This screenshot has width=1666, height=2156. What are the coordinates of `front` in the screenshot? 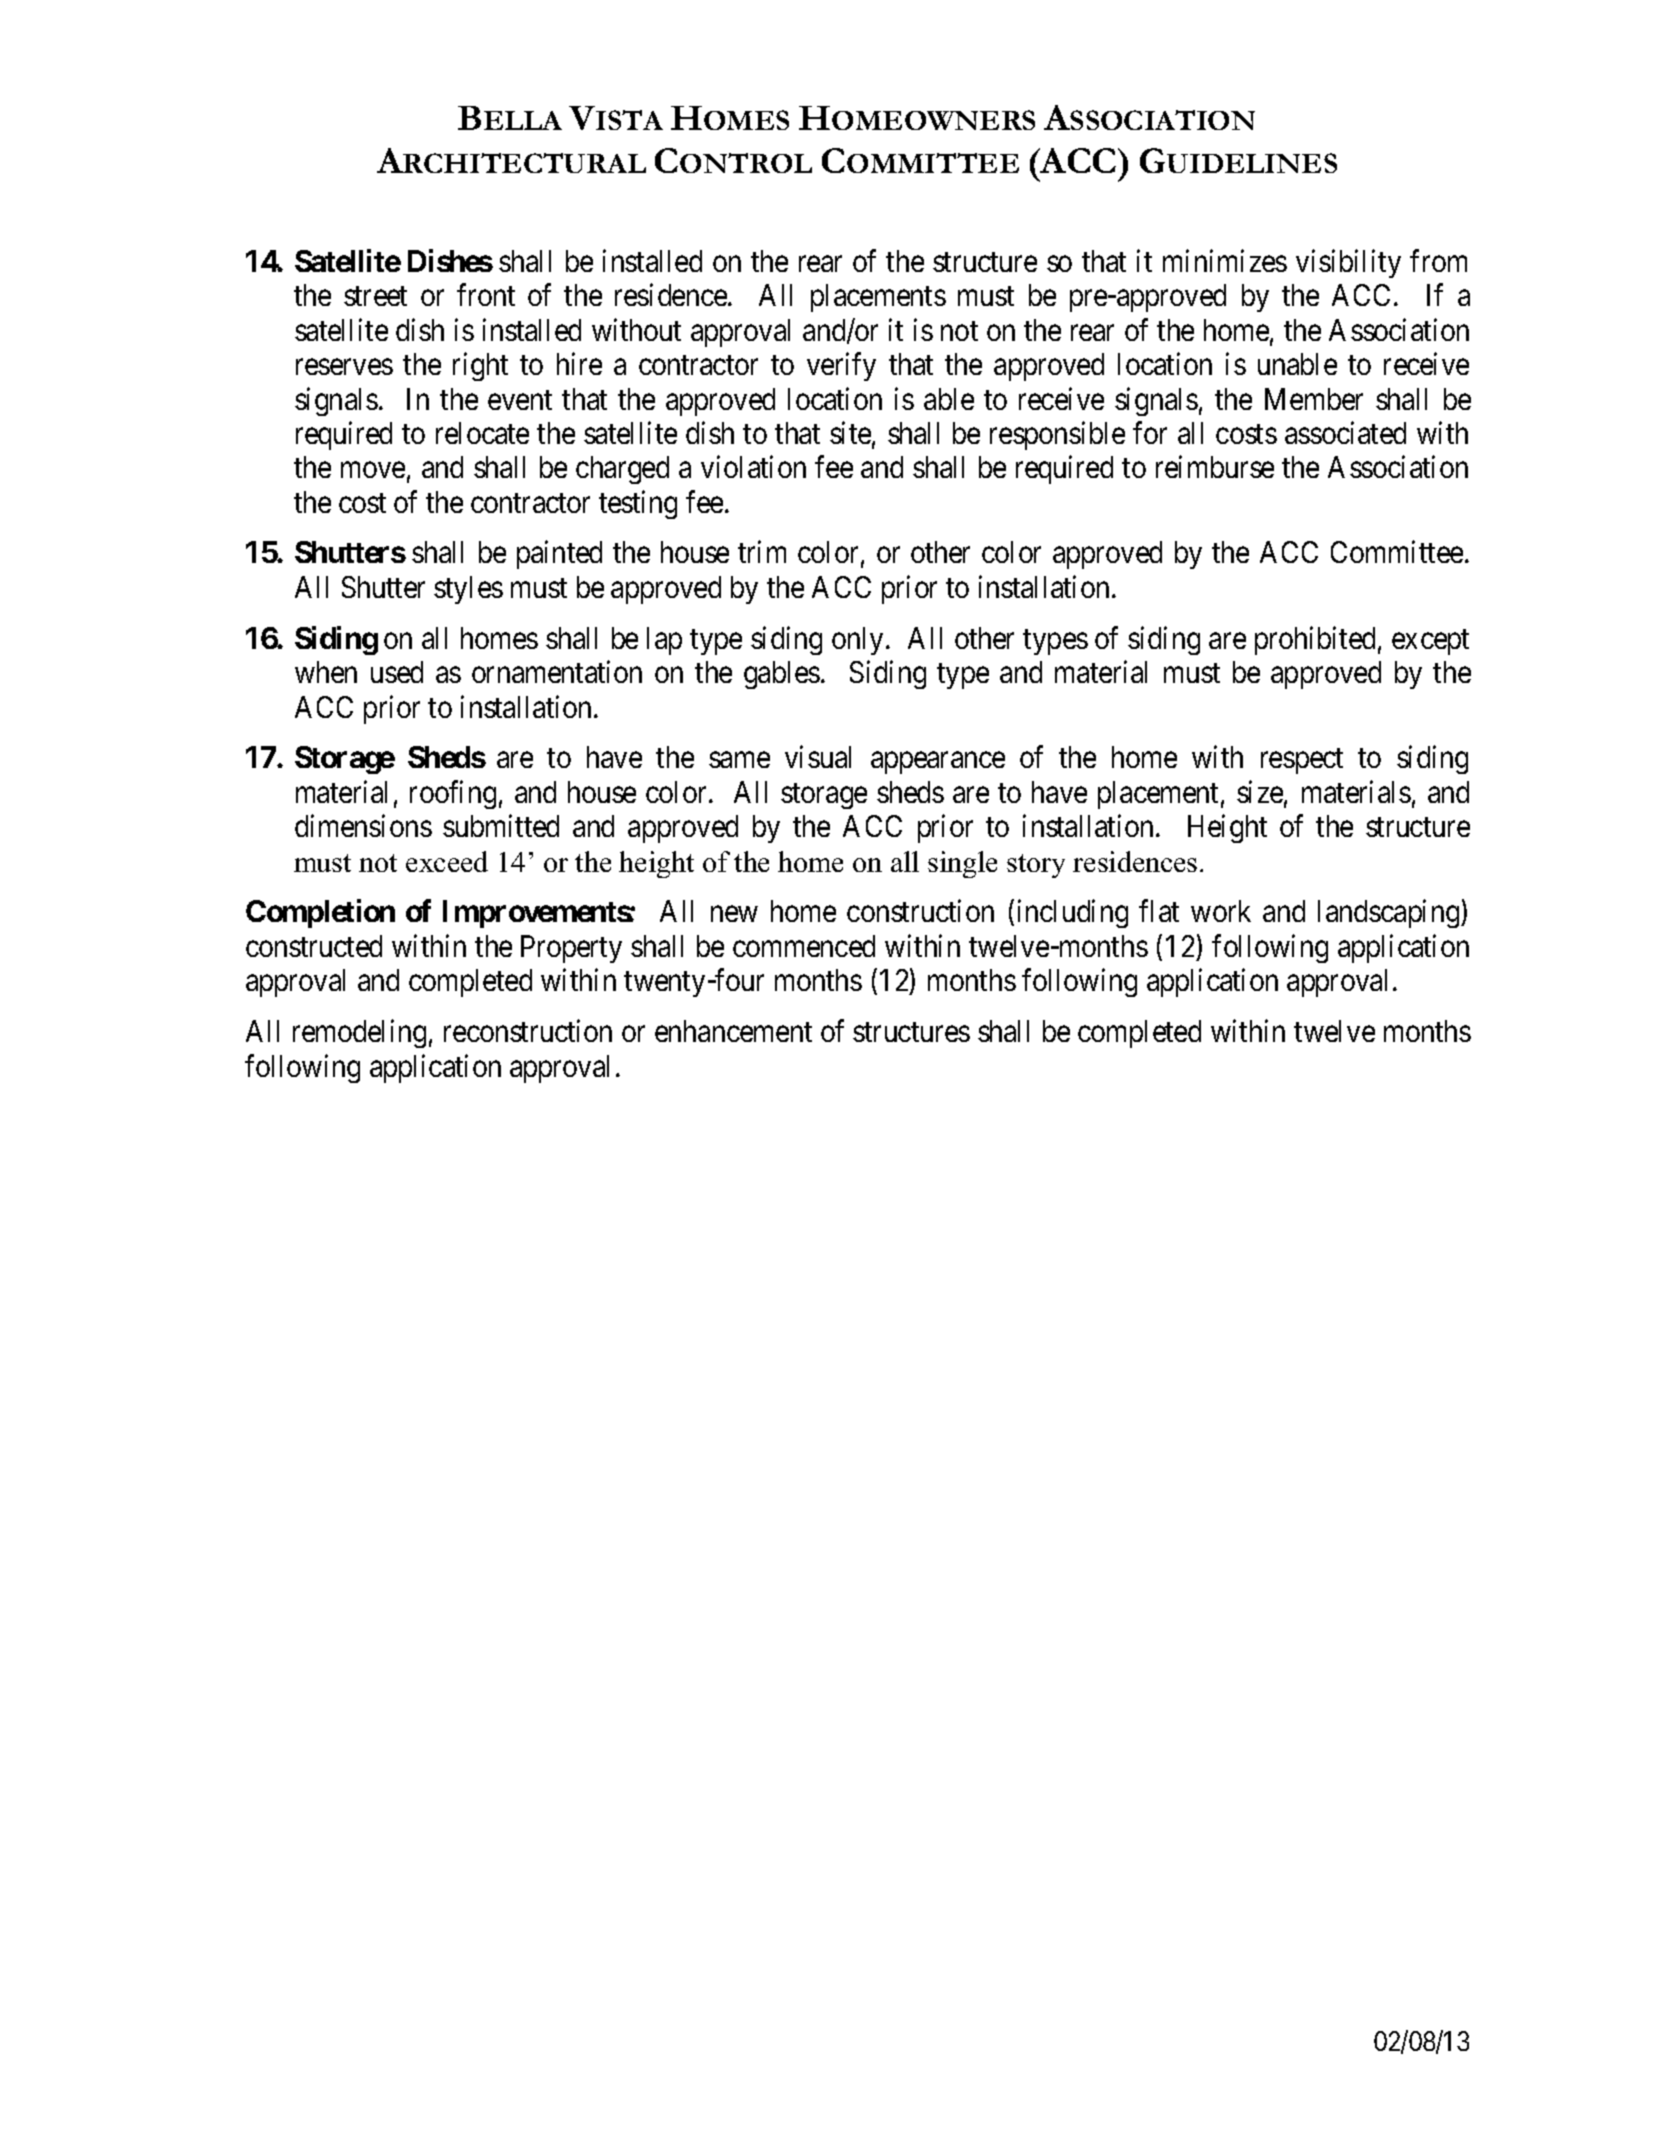 It's located at (486, 294).
